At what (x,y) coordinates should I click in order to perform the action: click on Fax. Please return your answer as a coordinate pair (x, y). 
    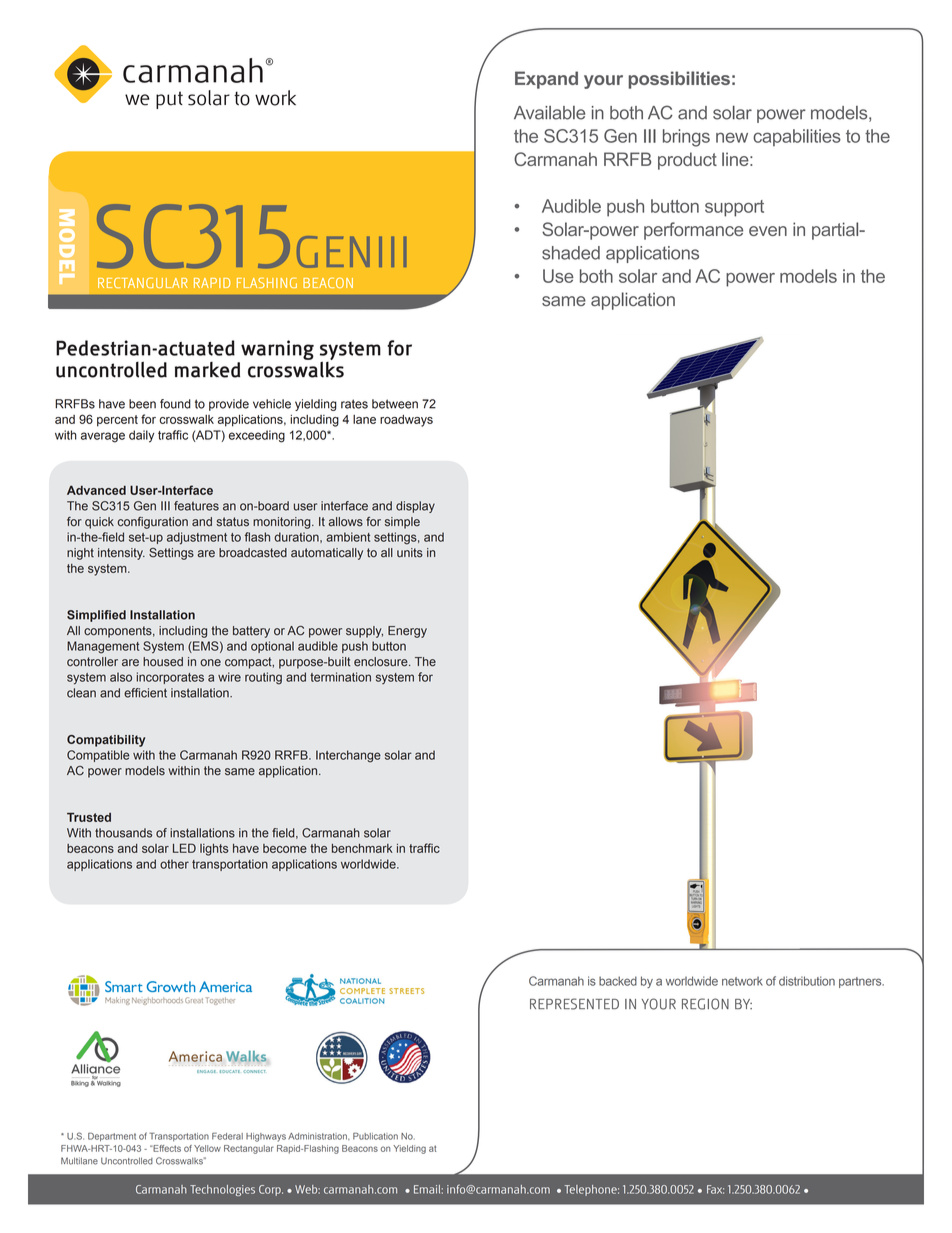
    Looking at the image, I should click on (715, 1189).
